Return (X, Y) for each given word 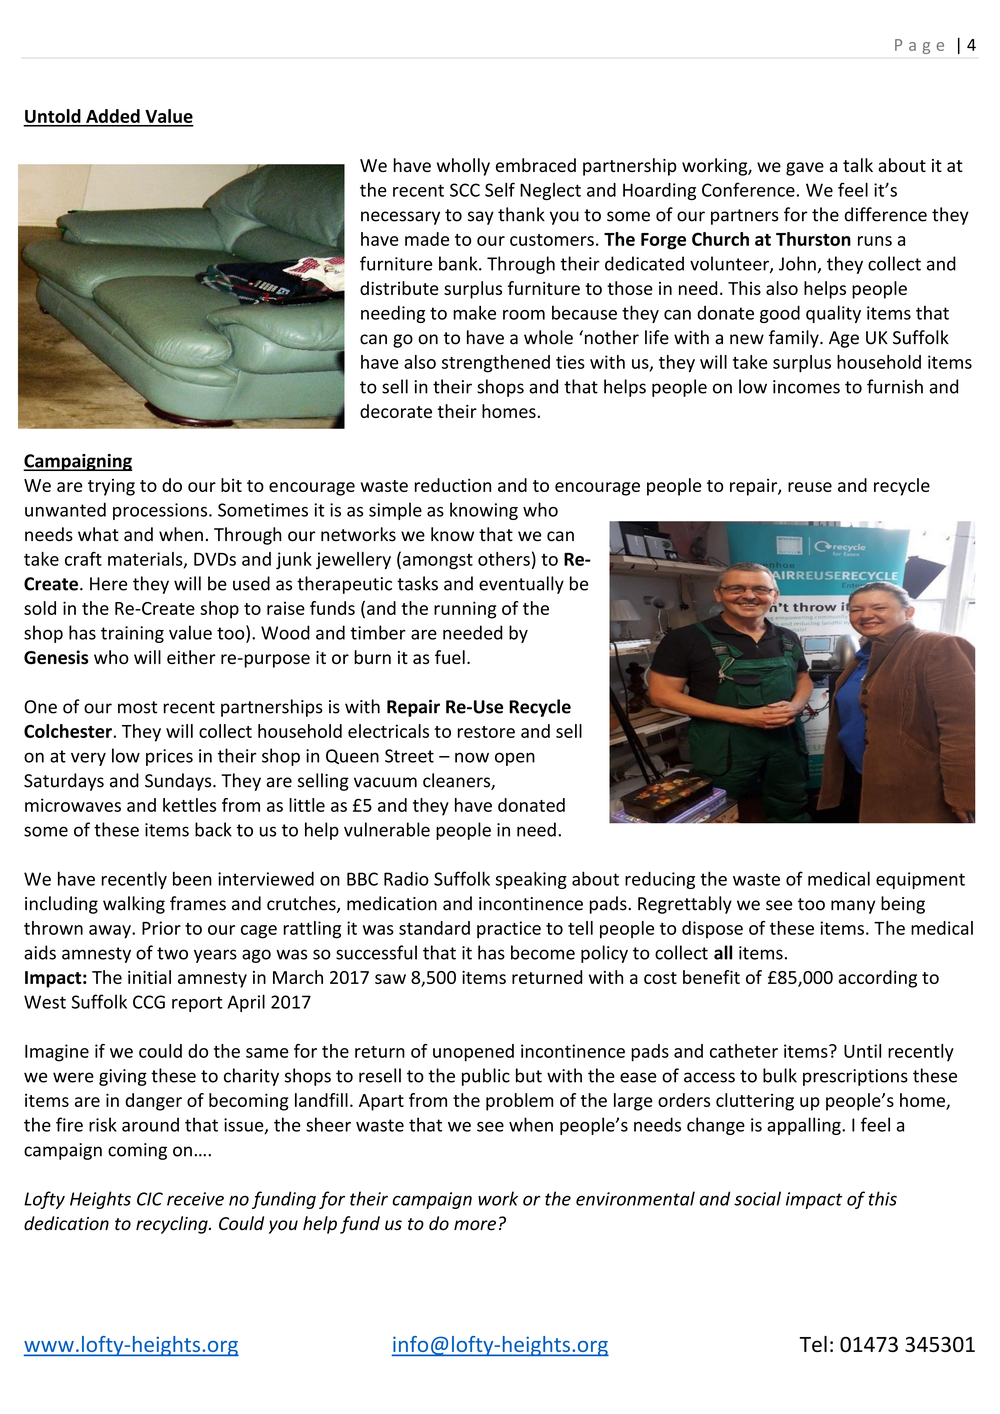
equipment (920, 880)
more (475, 1225)
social (757, 1198)
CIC (150, 1199)
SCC (465, 190)
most (137, 707)
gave (805, 169)
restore (486, 732)
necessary (400, 218)
